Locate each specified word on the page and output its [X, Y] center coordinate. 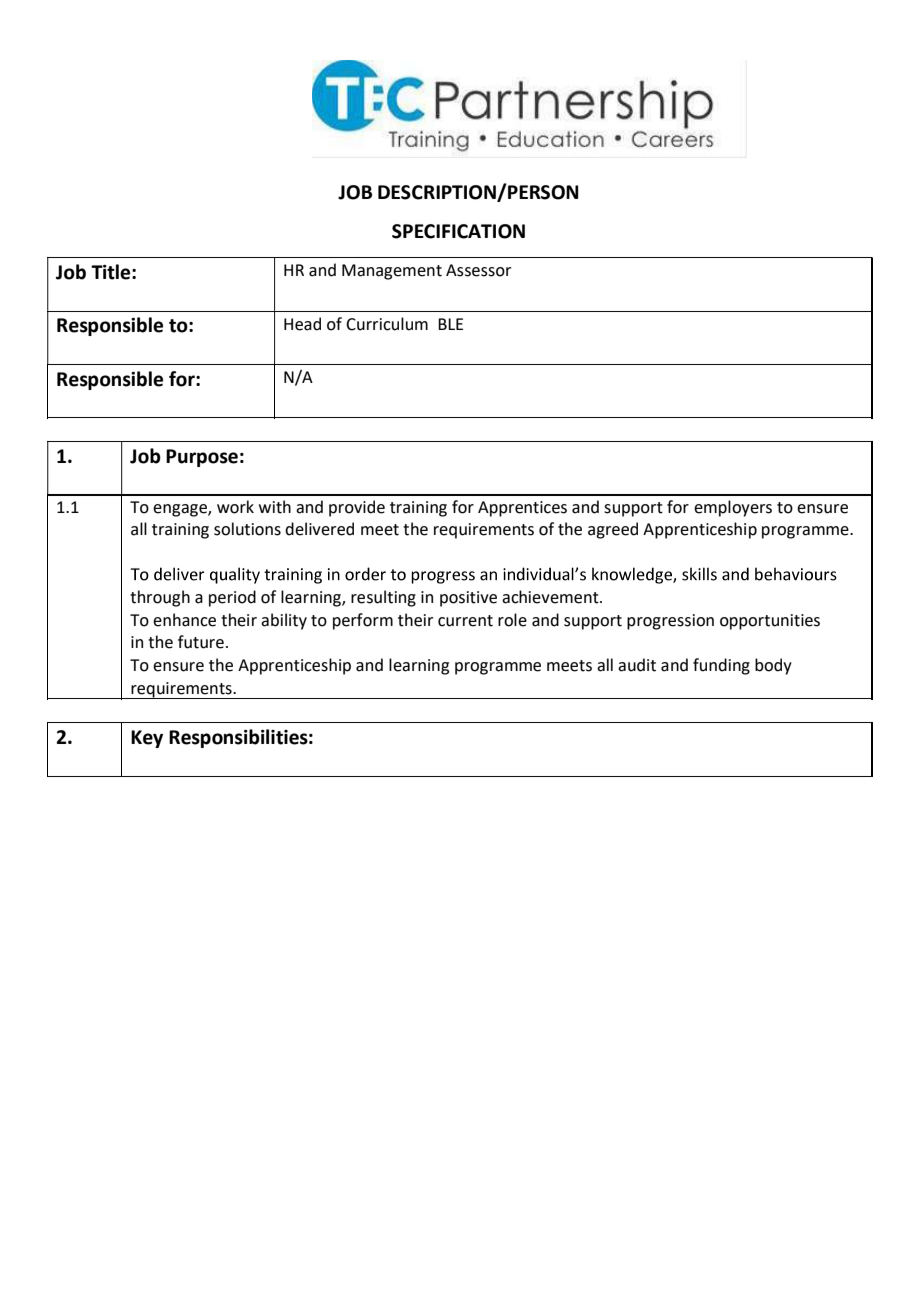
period [232, 598]
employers [733, 508]
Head [302, 324]
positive [468, 599]
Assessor [478, 270]
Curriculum [387, 324]
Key [147, 739]
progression [670, 622]
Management [392, 272]
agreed [613, 530]
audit [637, 665]
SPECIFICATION [458, 231]
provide [357, 508]
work [235, 507]
